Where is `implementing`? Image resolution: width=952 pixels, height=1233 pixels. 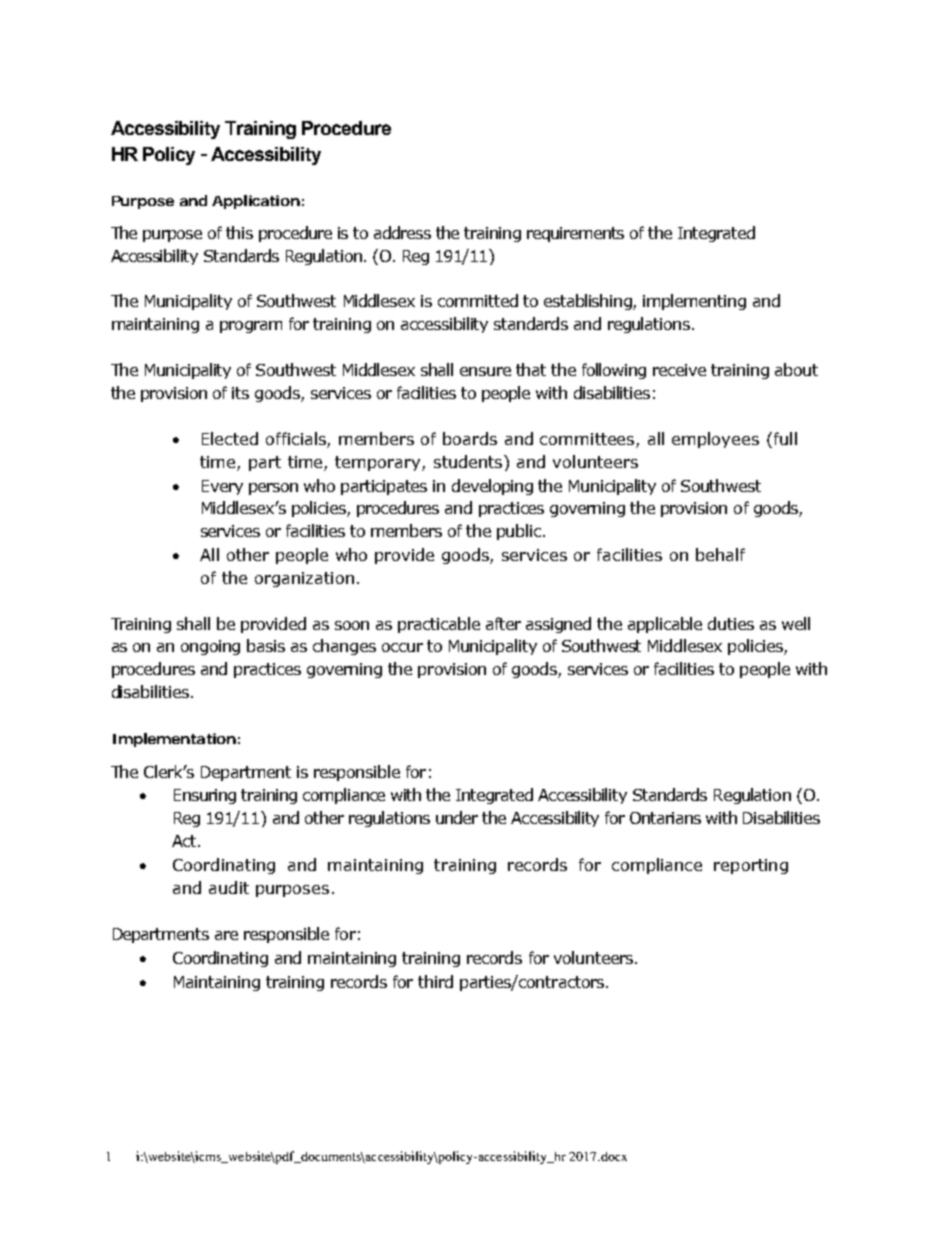
implementing is located at coordinates (694, 302).
